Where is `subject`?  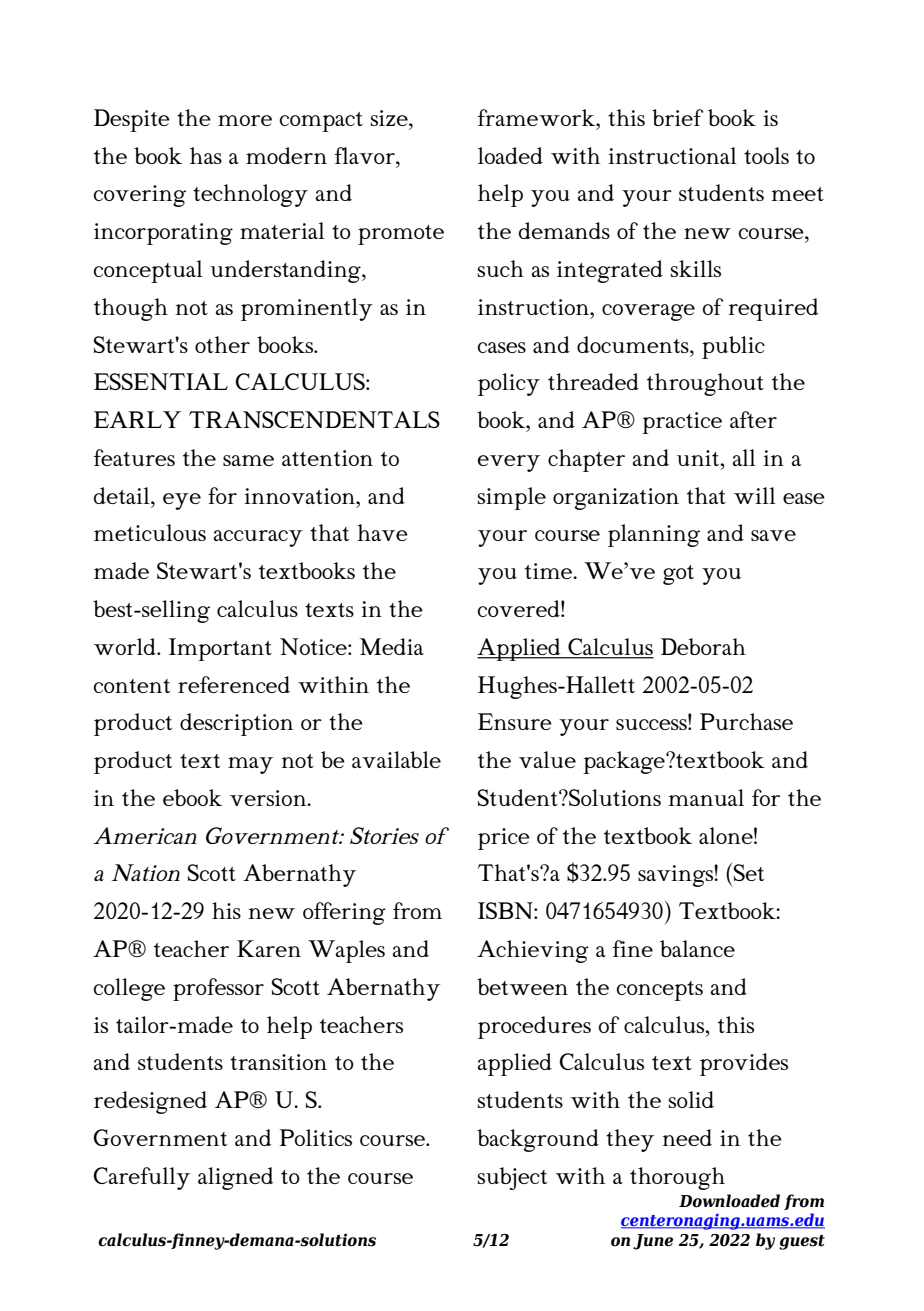
subject is located at coordinates (512, 1178).
